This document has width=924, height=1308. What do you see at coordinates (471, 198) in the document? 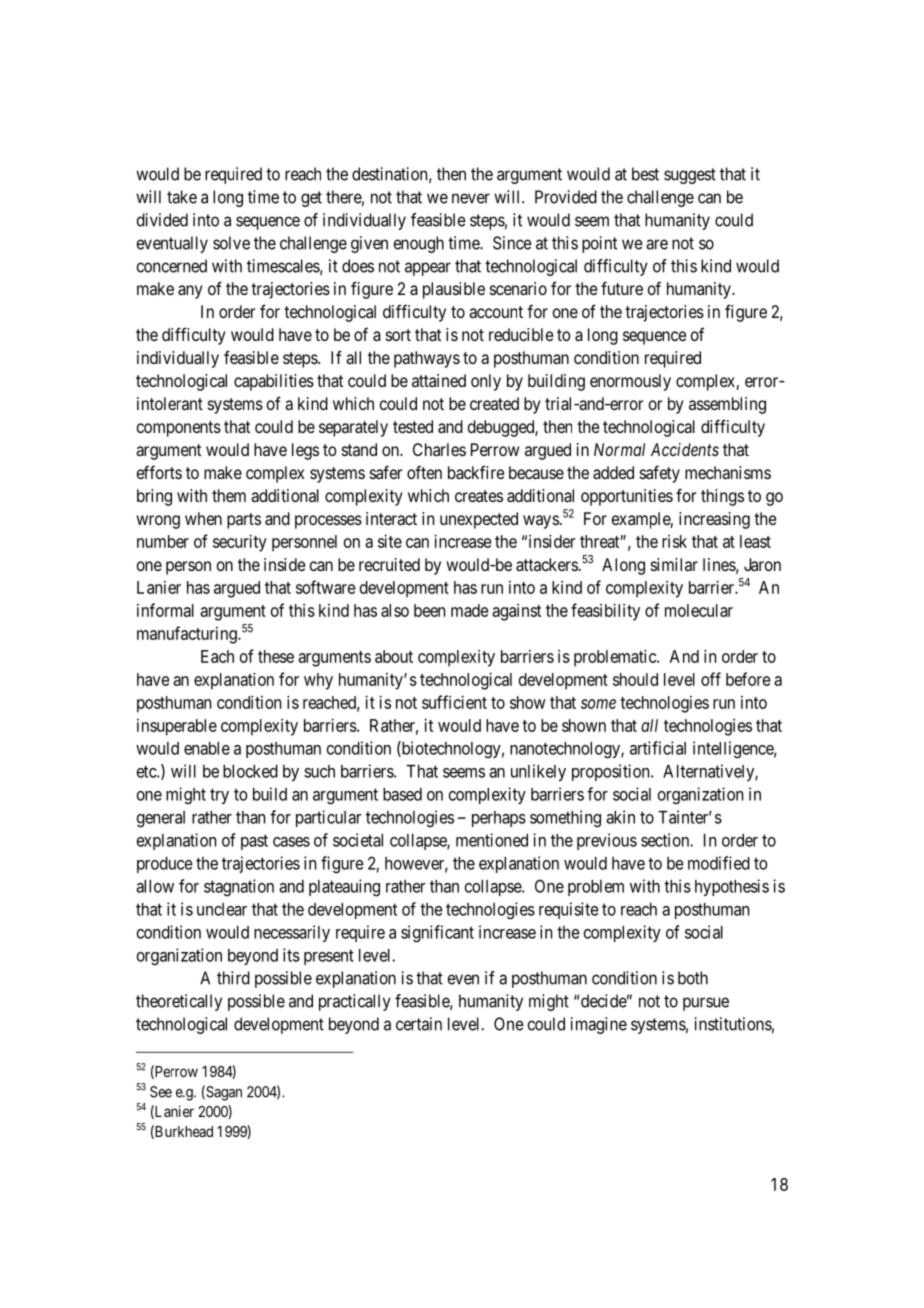
I see `never` at bounding box center [471, 198].
